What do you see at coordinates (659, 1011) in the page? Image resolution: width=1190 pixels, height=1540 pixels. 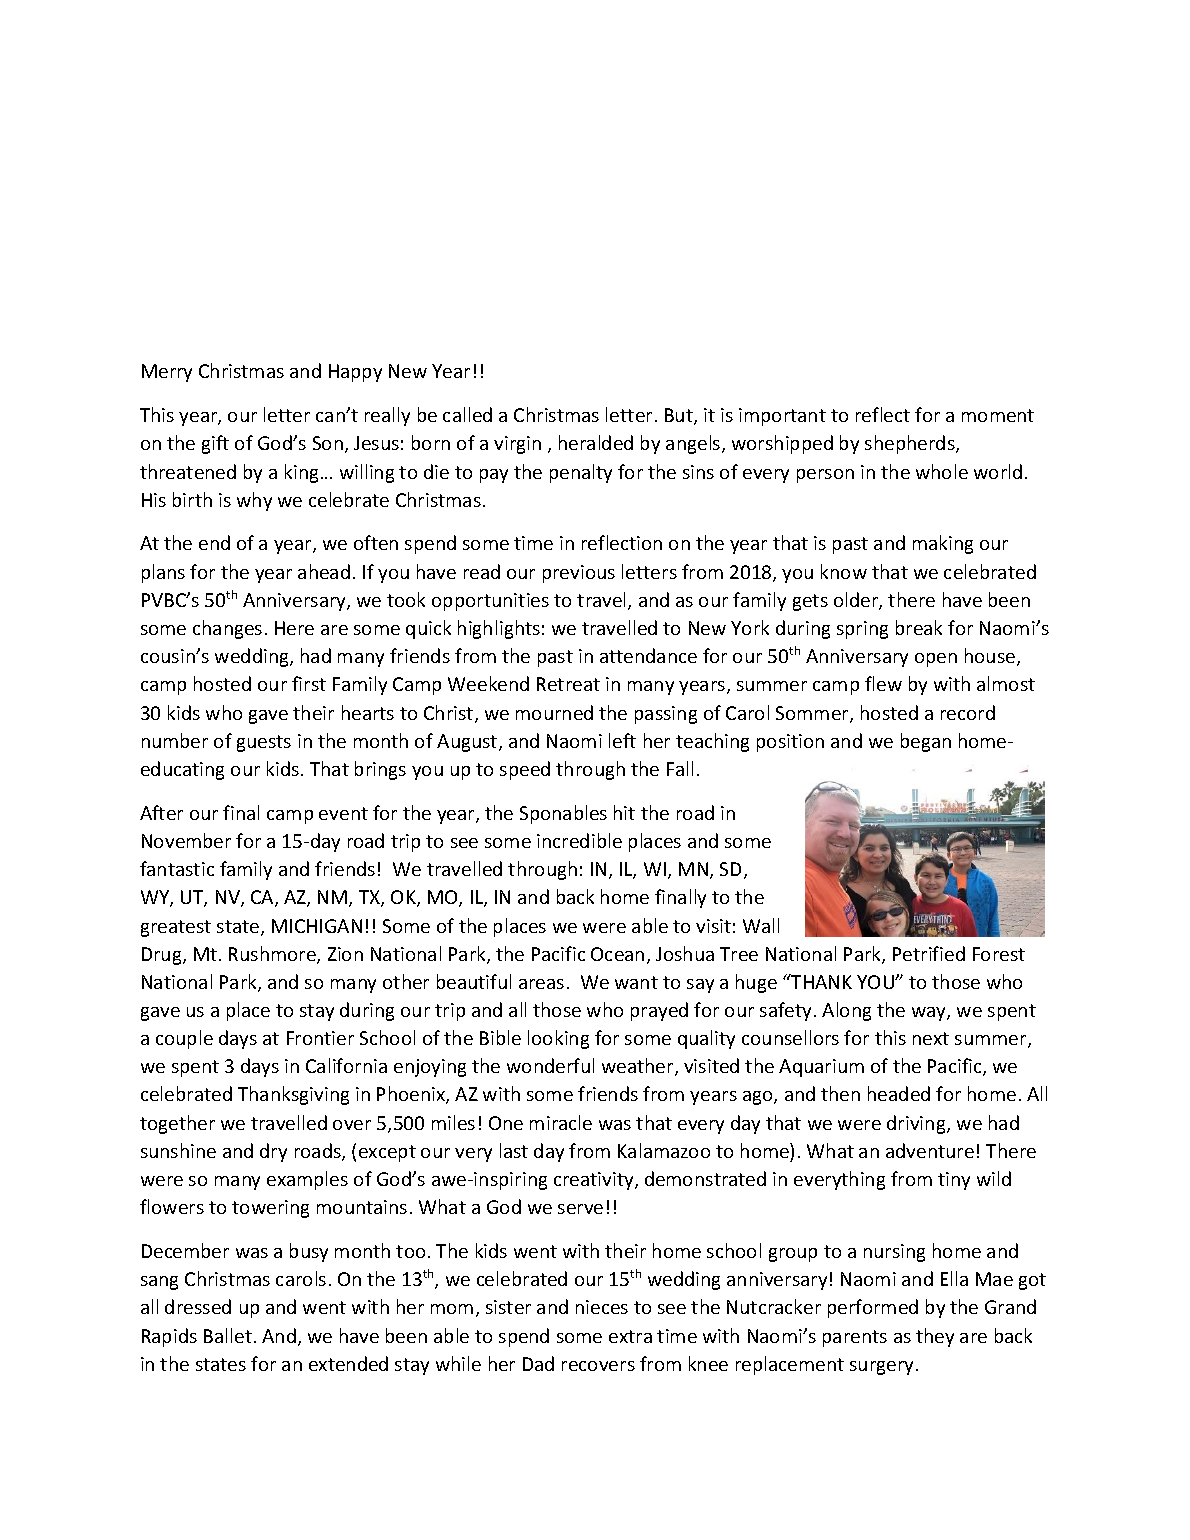 I see `prayed` at bounding box center [659, 1011].
